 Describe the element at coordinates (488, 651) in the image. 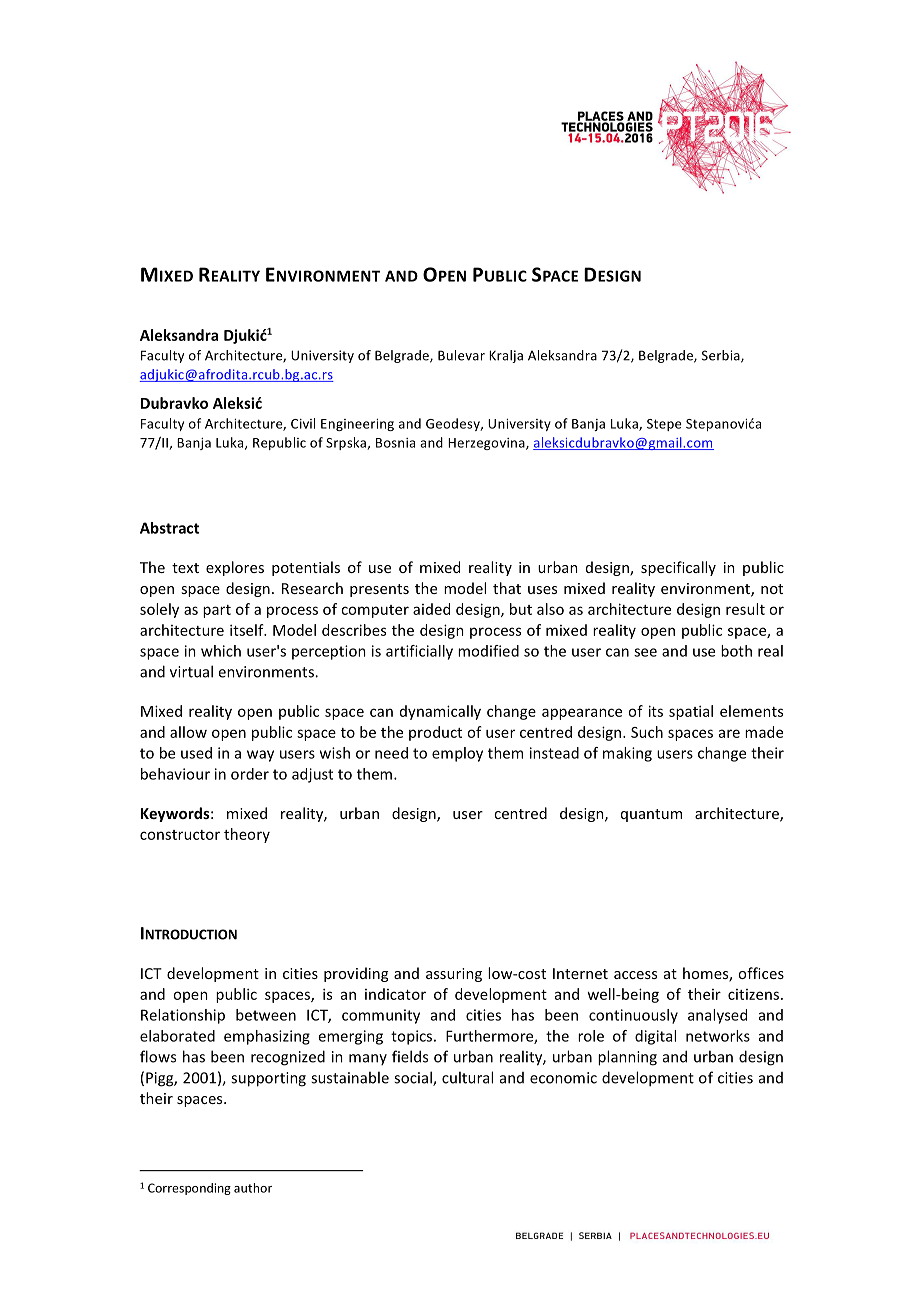

I see `modified` at that location.
